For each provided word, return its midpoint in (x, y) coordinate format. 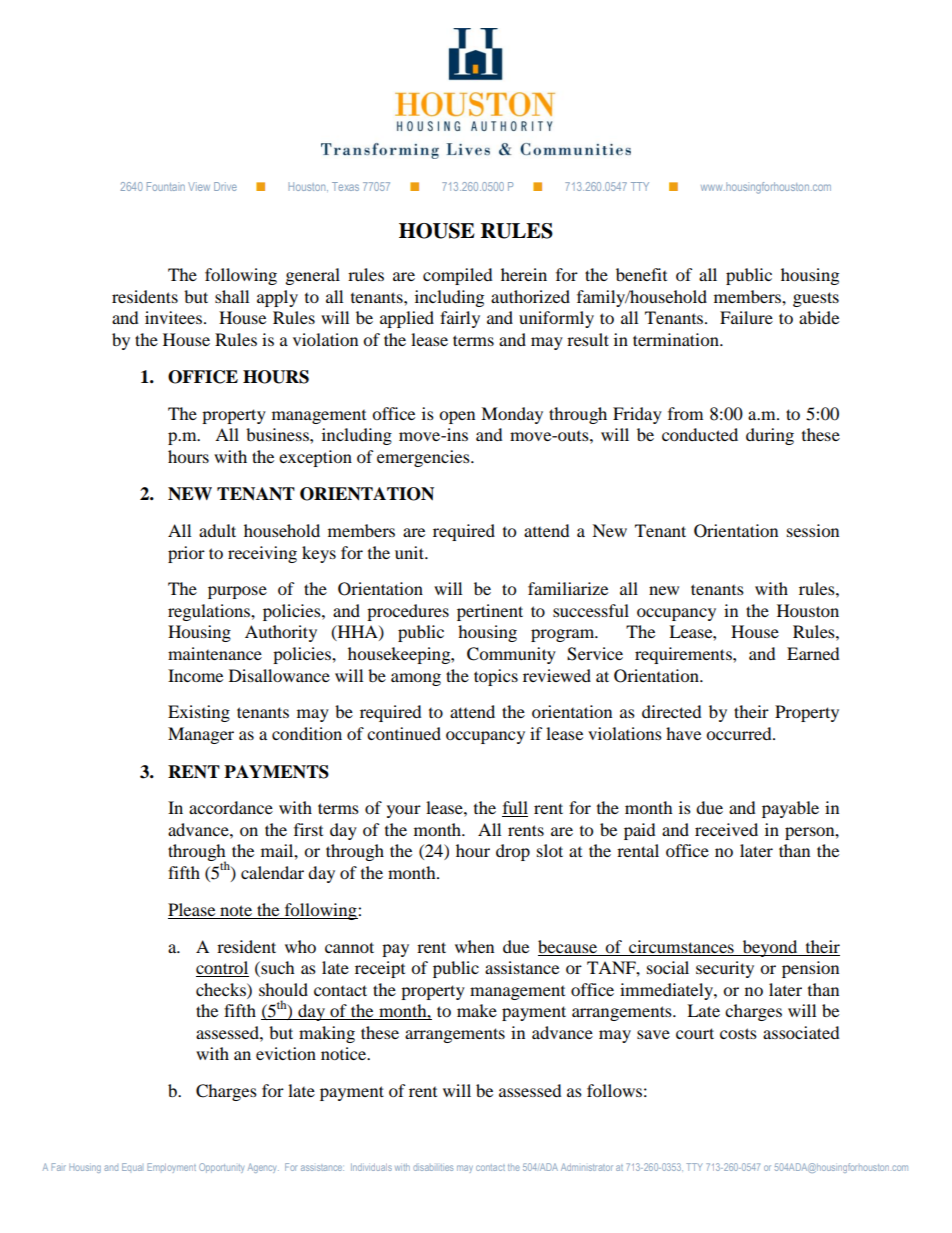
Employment (171, 1168)
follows (614, 1090)
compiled (458, 276)
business (278, 434)
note (236, 910)
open (457, 417)
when (474, 946)
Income (195, 675)
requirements (684, 655)
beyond (770, 948)
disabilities (433, 1167)
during (770, 436)
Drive (225, 186)
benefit (641, 274)
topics (496, 677)
